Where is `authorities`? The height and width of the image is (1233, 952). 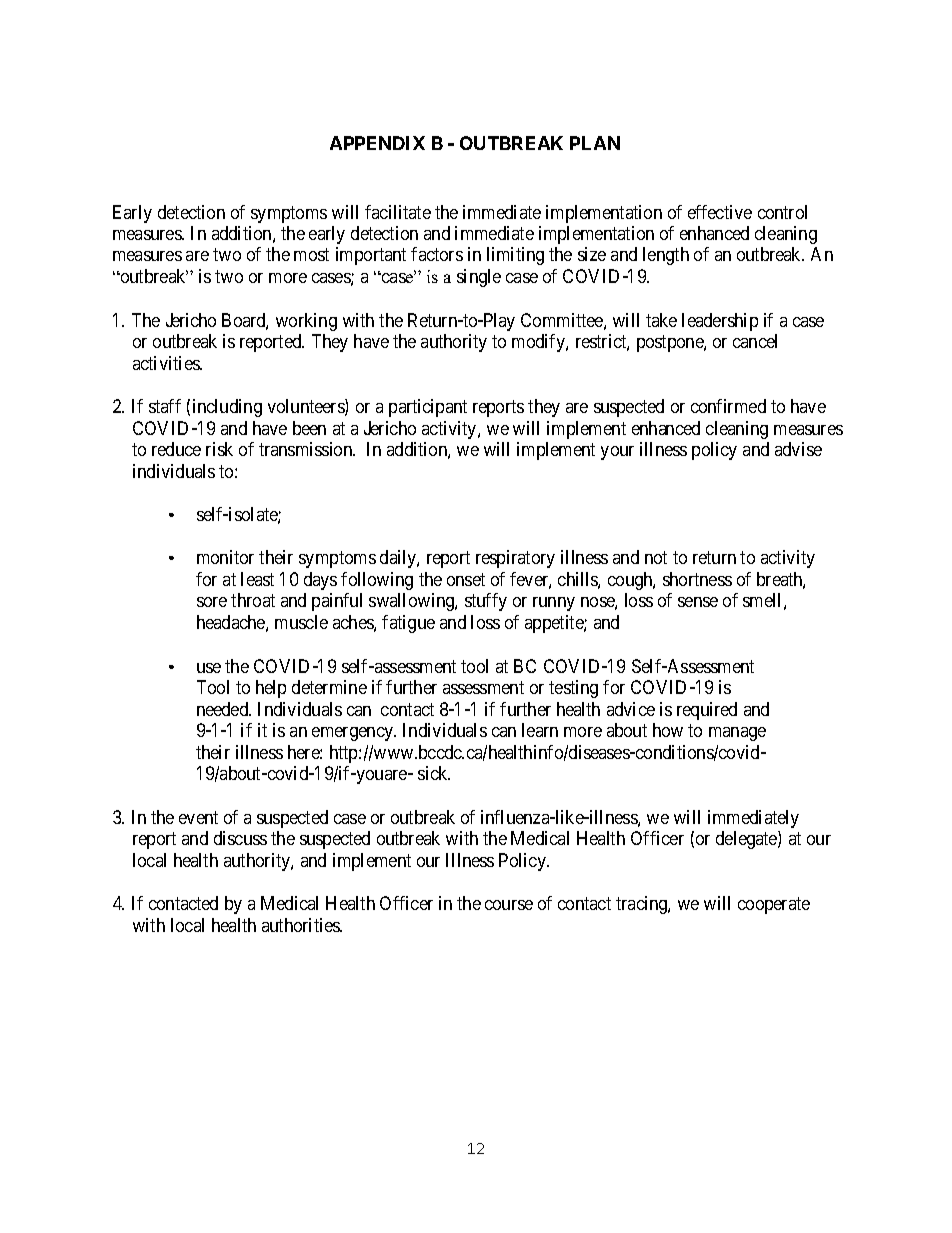 authorities is located at coordinates (302, 925).
